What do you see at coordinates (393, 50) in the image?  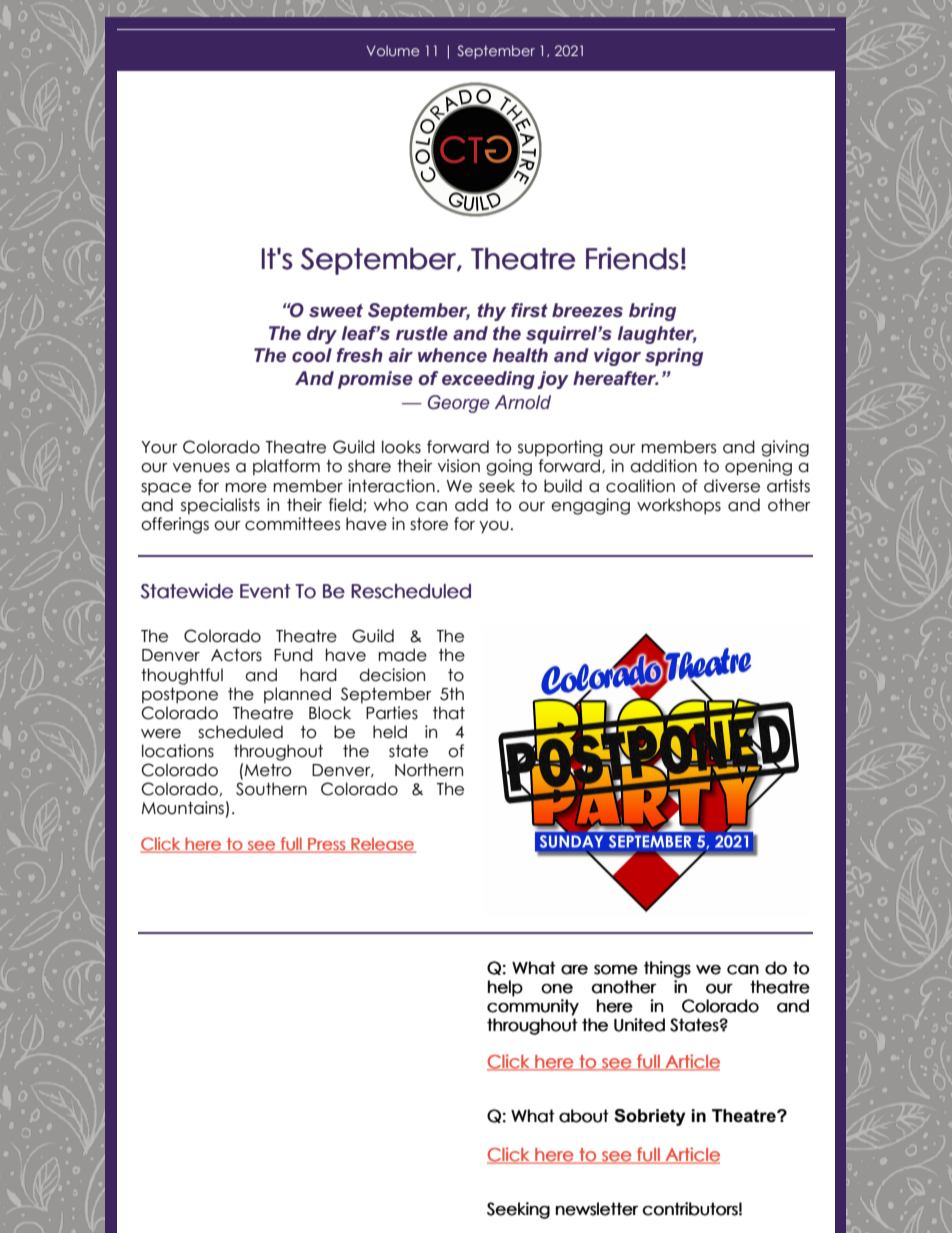 I see `Volume` at bounding box center [393, 50].
